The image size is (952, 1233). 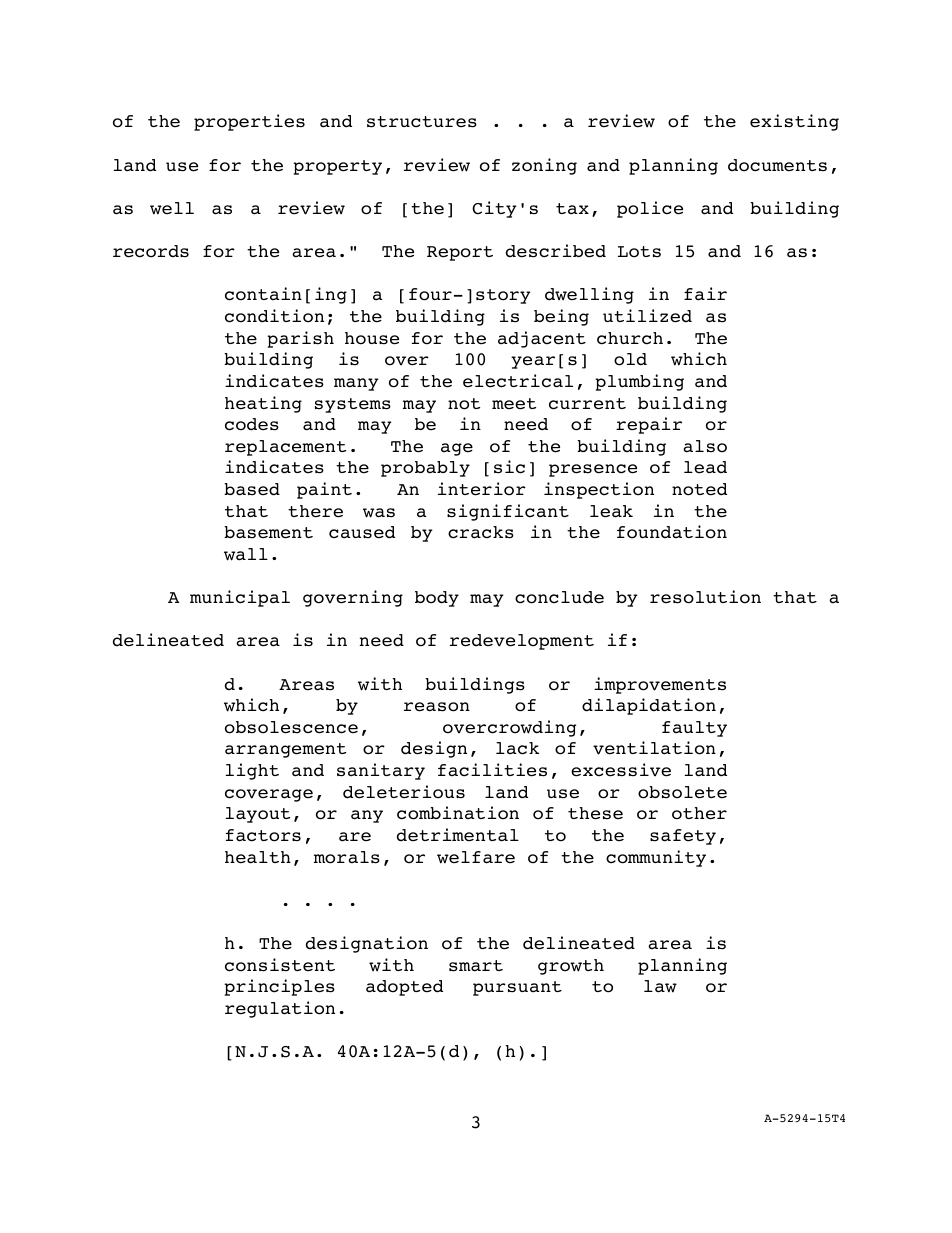 What do you see at coordinates (522, 642) in the screenshot?
I see `redevelopment` at bounding box center [522, 642].
